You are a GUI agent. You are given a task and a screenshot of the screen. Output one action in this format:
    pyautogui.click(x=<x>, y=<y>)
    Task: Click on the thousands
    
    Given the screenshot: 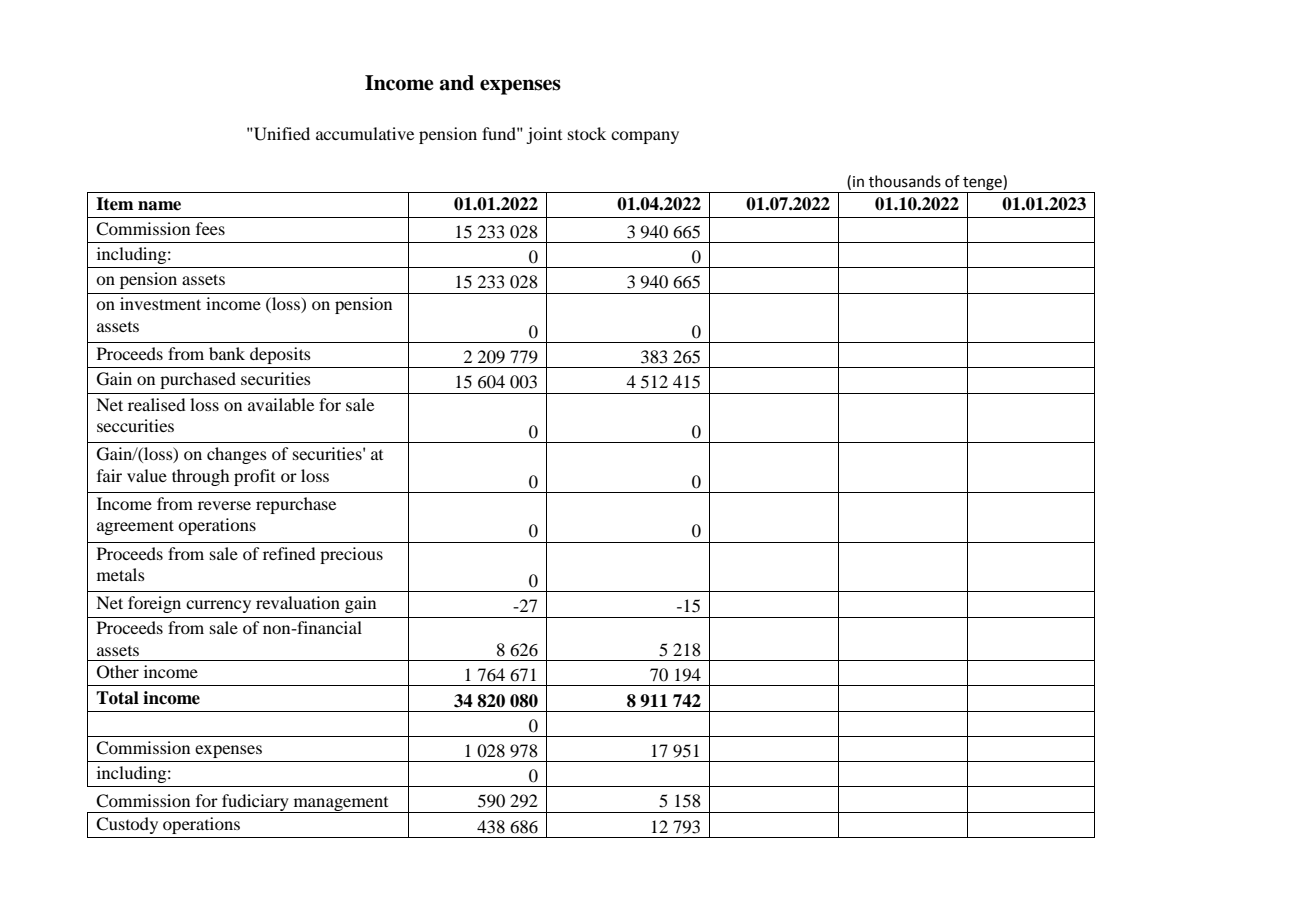 What is the action you would take?
    pyautogui.click(x=905, y=181)
